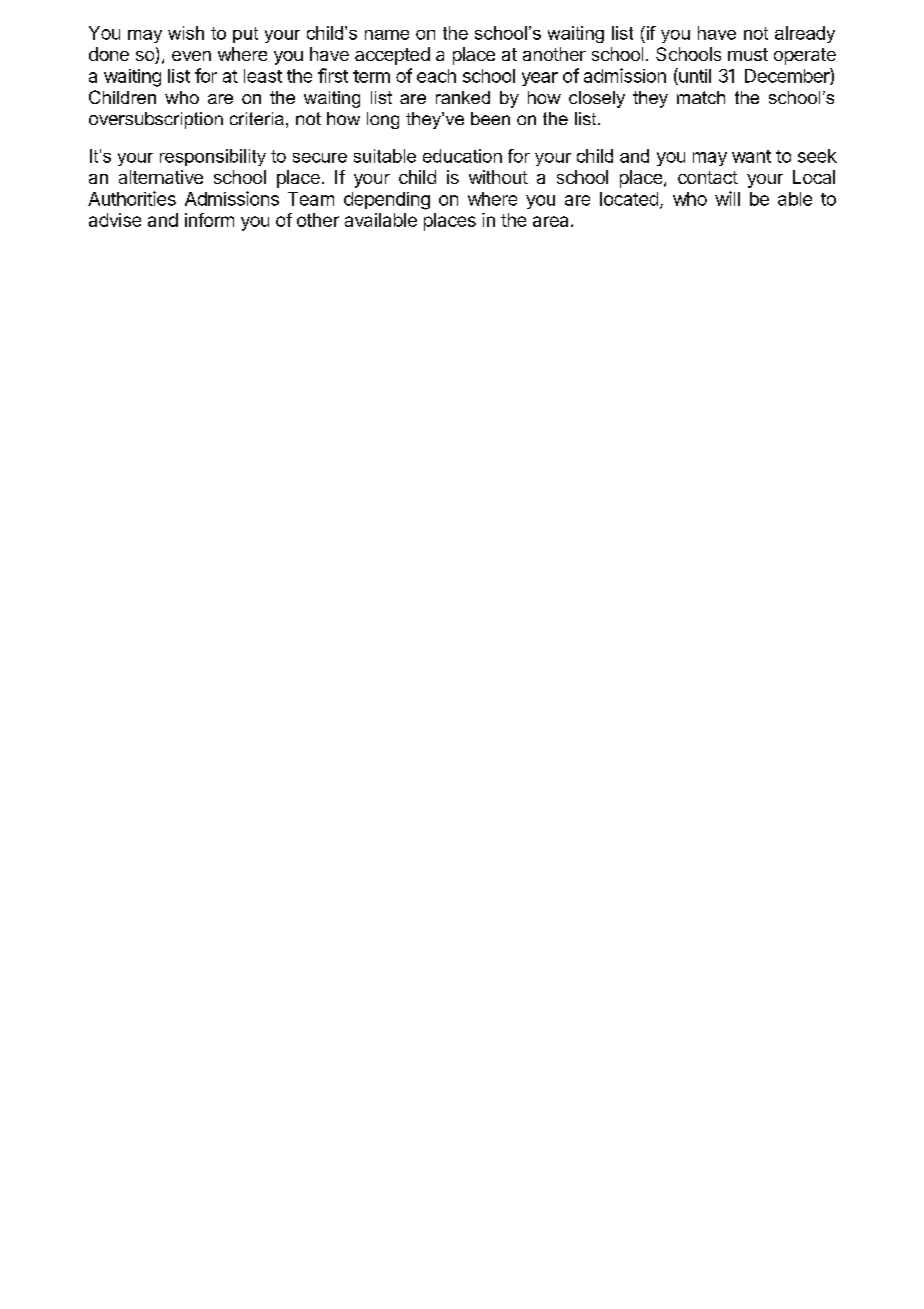 The width and height of the screenshot is (924, 1309). Describe the element at coordinates (694, 76) in the screenshot. I see `until` at that location.
